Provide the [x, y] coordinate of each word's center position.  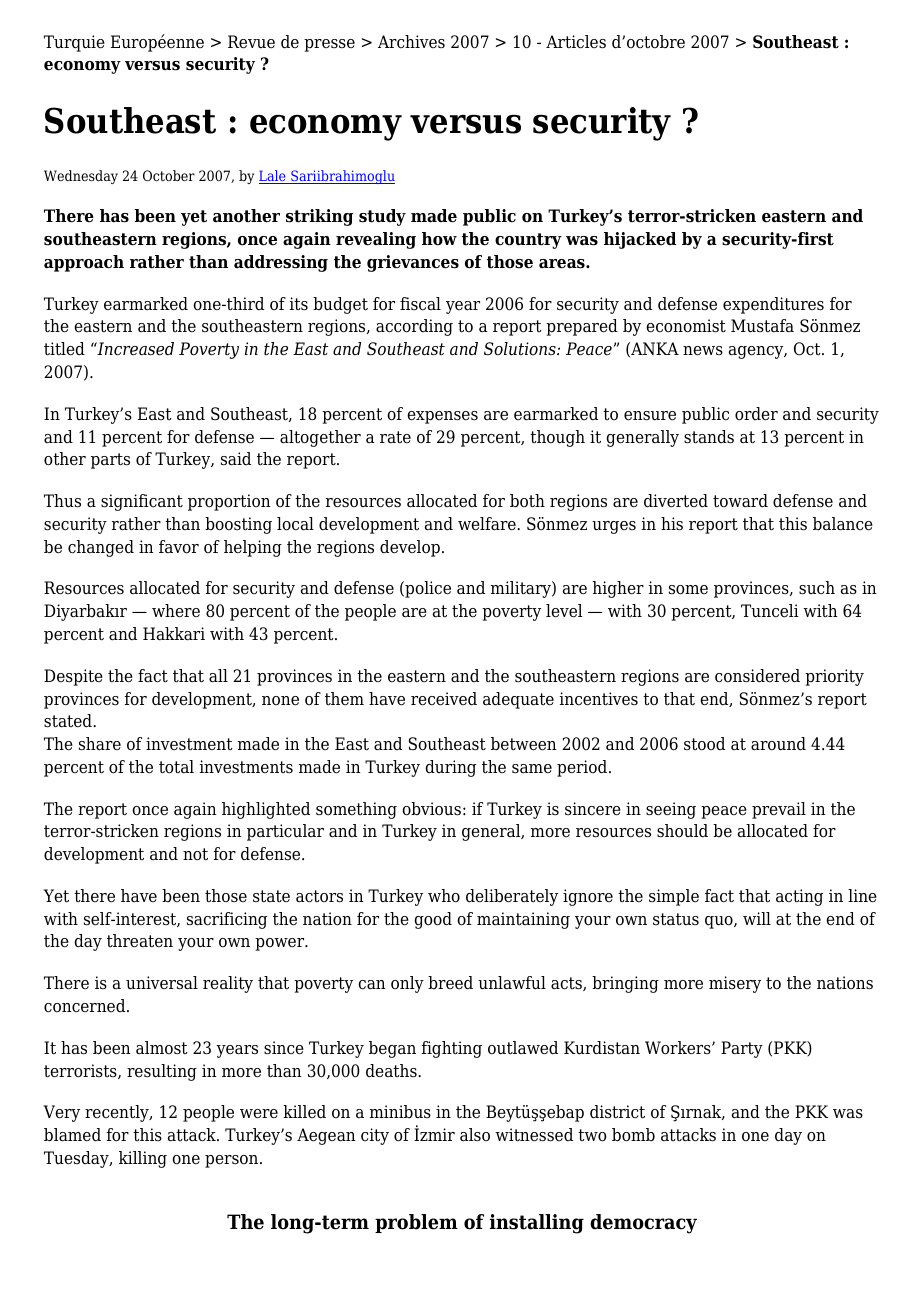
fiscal [420, 304]
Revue [251, 42]
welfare [488, 524]
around [778, 744]
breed [450, 983]
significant [142, 502]
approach [84, 263]
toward [740, 501]
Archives [411, 42]
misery [735, 984]
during [450, 768]
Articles [576, 42]
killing [143, 1159]
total [176, 767]
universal [162, 983]
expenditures [773, 305]
